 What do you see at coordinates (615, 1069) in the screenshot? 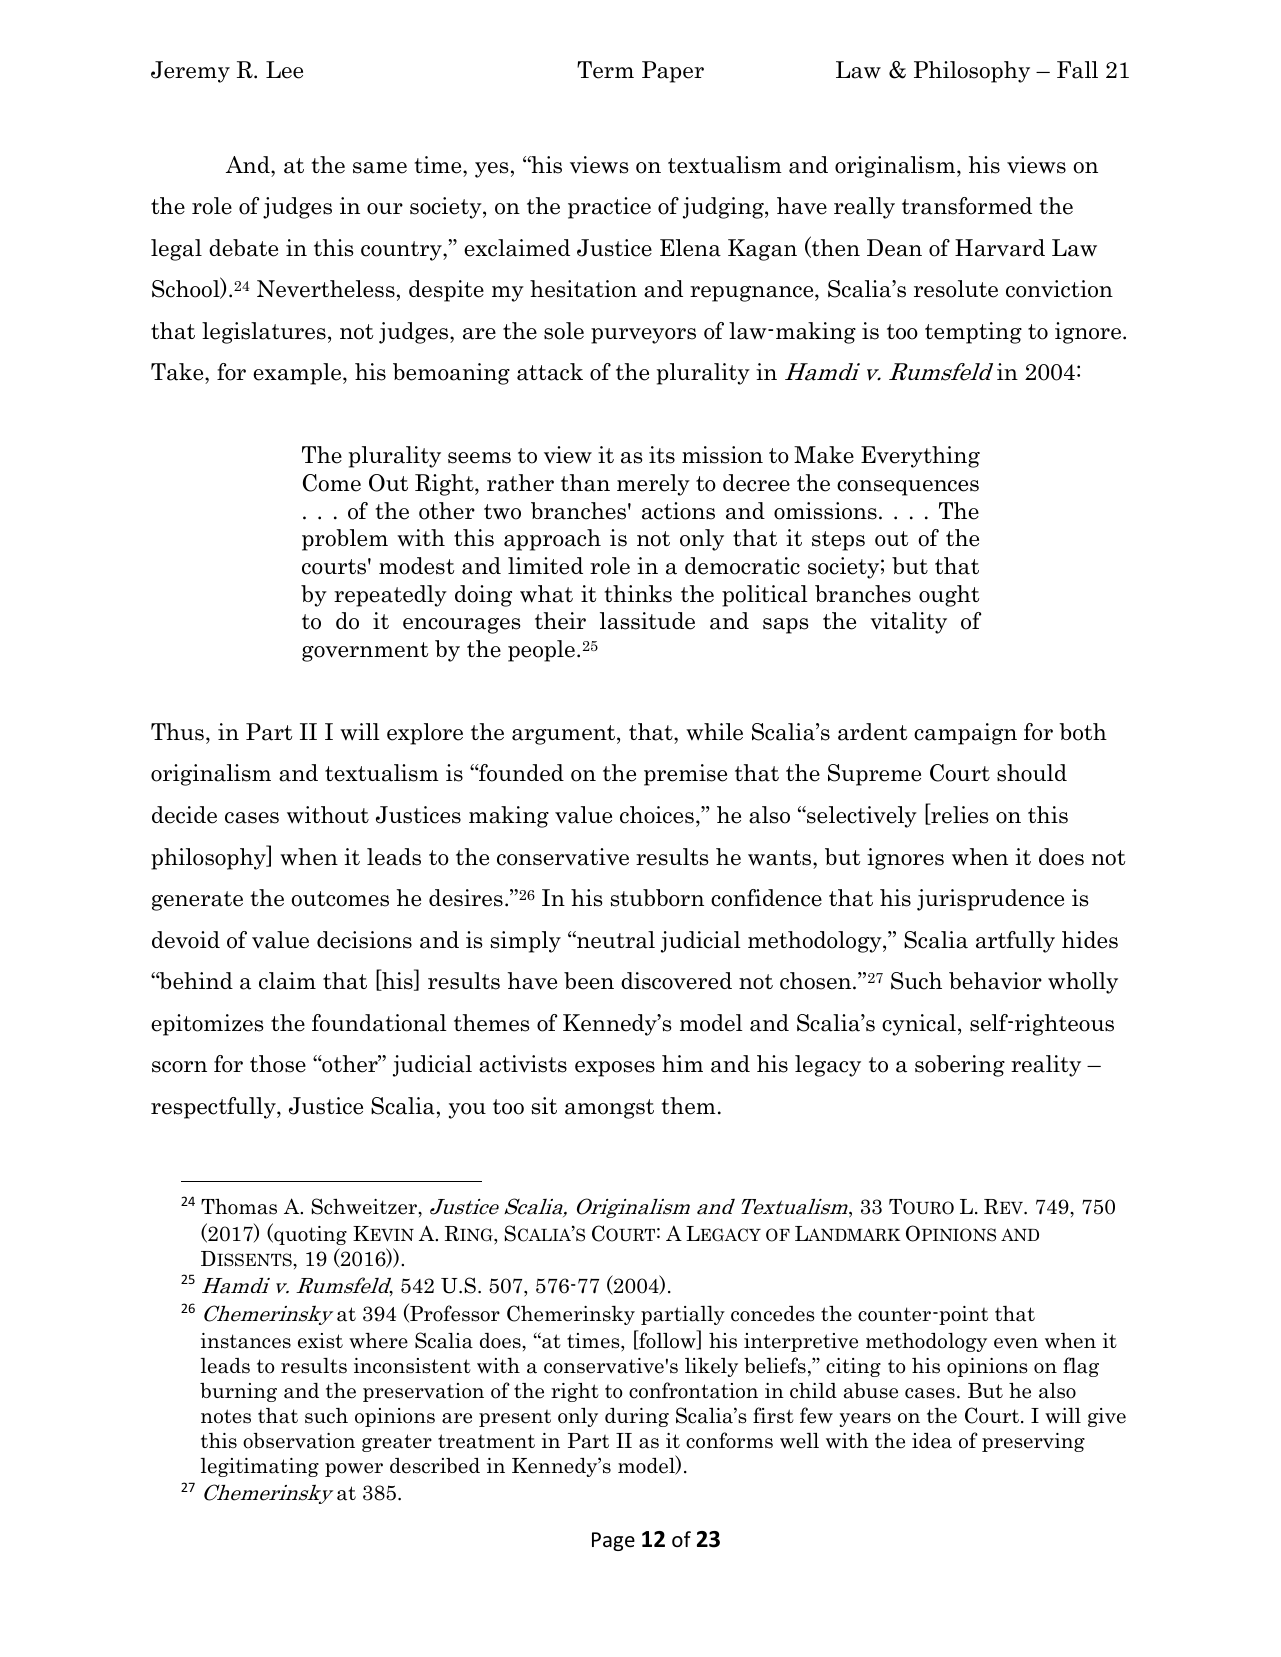
I see `exposes` at bounding box center [615, 1069].
